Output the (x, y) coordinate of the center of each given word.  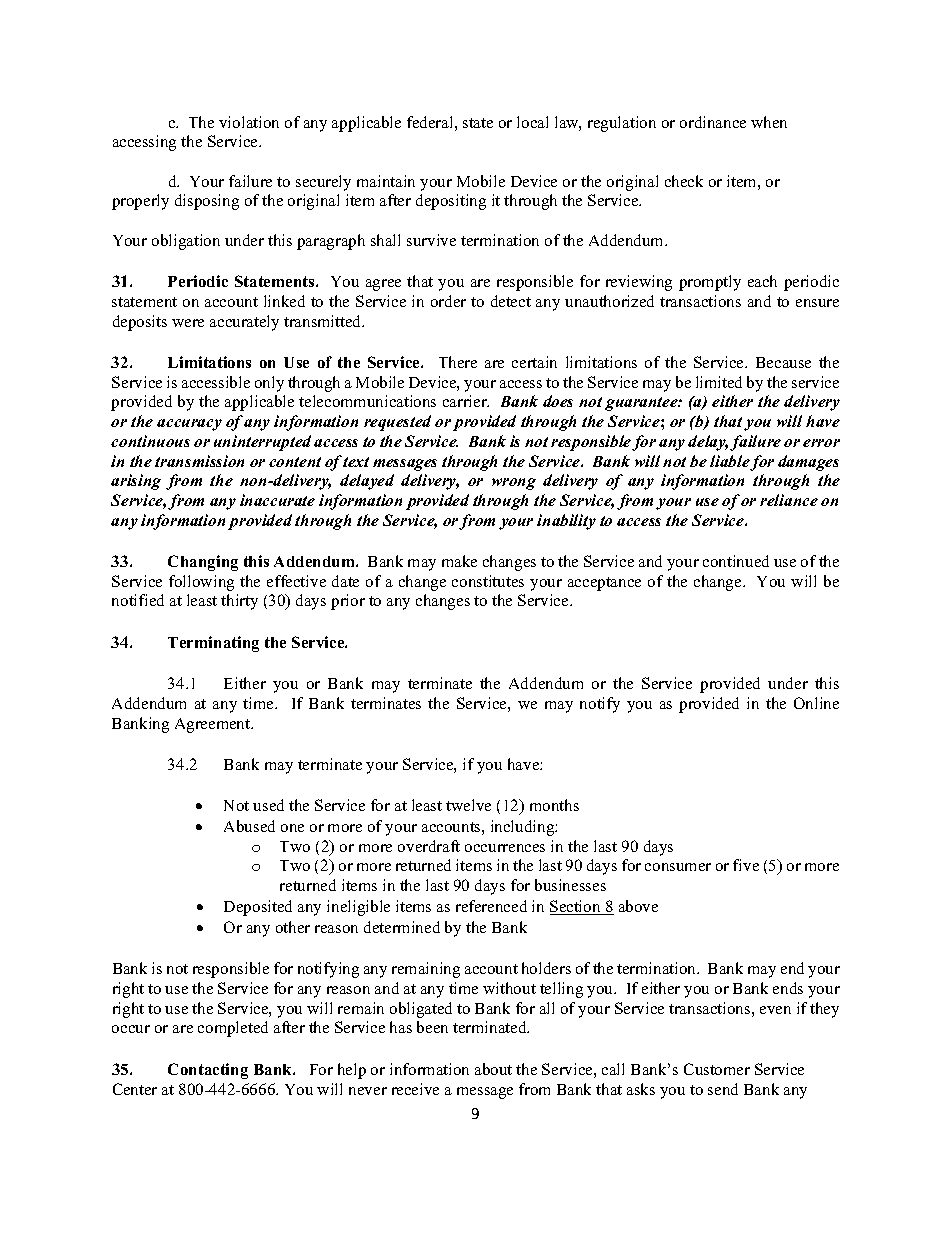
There (458, 362)
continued (736, 561)
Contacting (208, 1071)
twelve (468, 805)
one (292, 828)
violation (249, 122)
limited (719, 382)
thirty (239, 602)
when (769, 122)
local (532, 122)
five (746, 865)
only (269, 384)
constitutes (488, 581)
